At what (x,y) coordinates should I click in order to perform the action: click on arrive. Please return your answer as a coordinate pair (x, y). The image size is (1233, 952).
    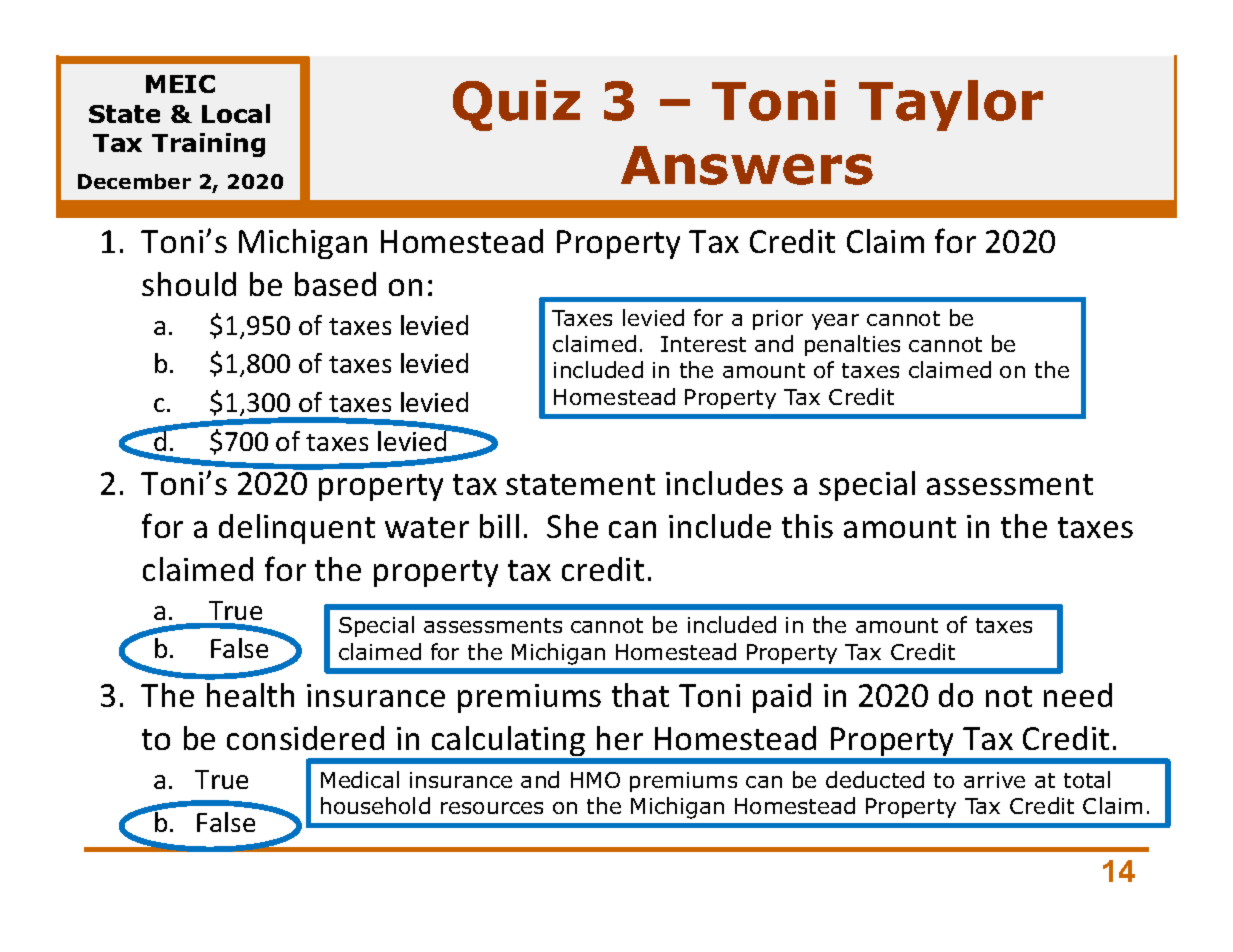
    Looking at the image, I should click on (994, 780).
